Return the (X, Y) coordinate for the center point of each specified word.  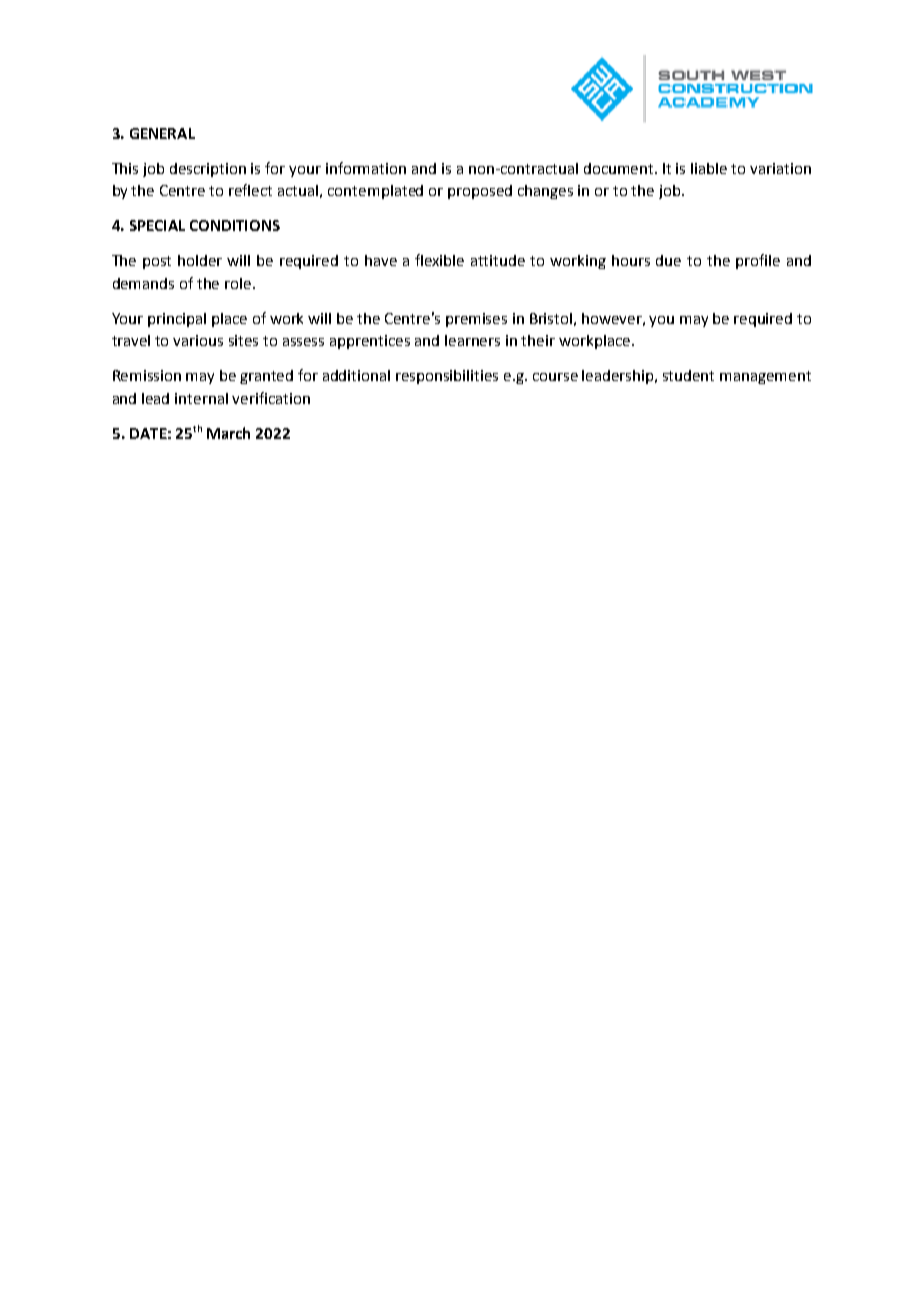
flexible (439, 260)
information (366, 168)
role (239, 283)
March (228, 433)
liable (709, 168)
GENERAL (162, 133)
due (668, 260)
